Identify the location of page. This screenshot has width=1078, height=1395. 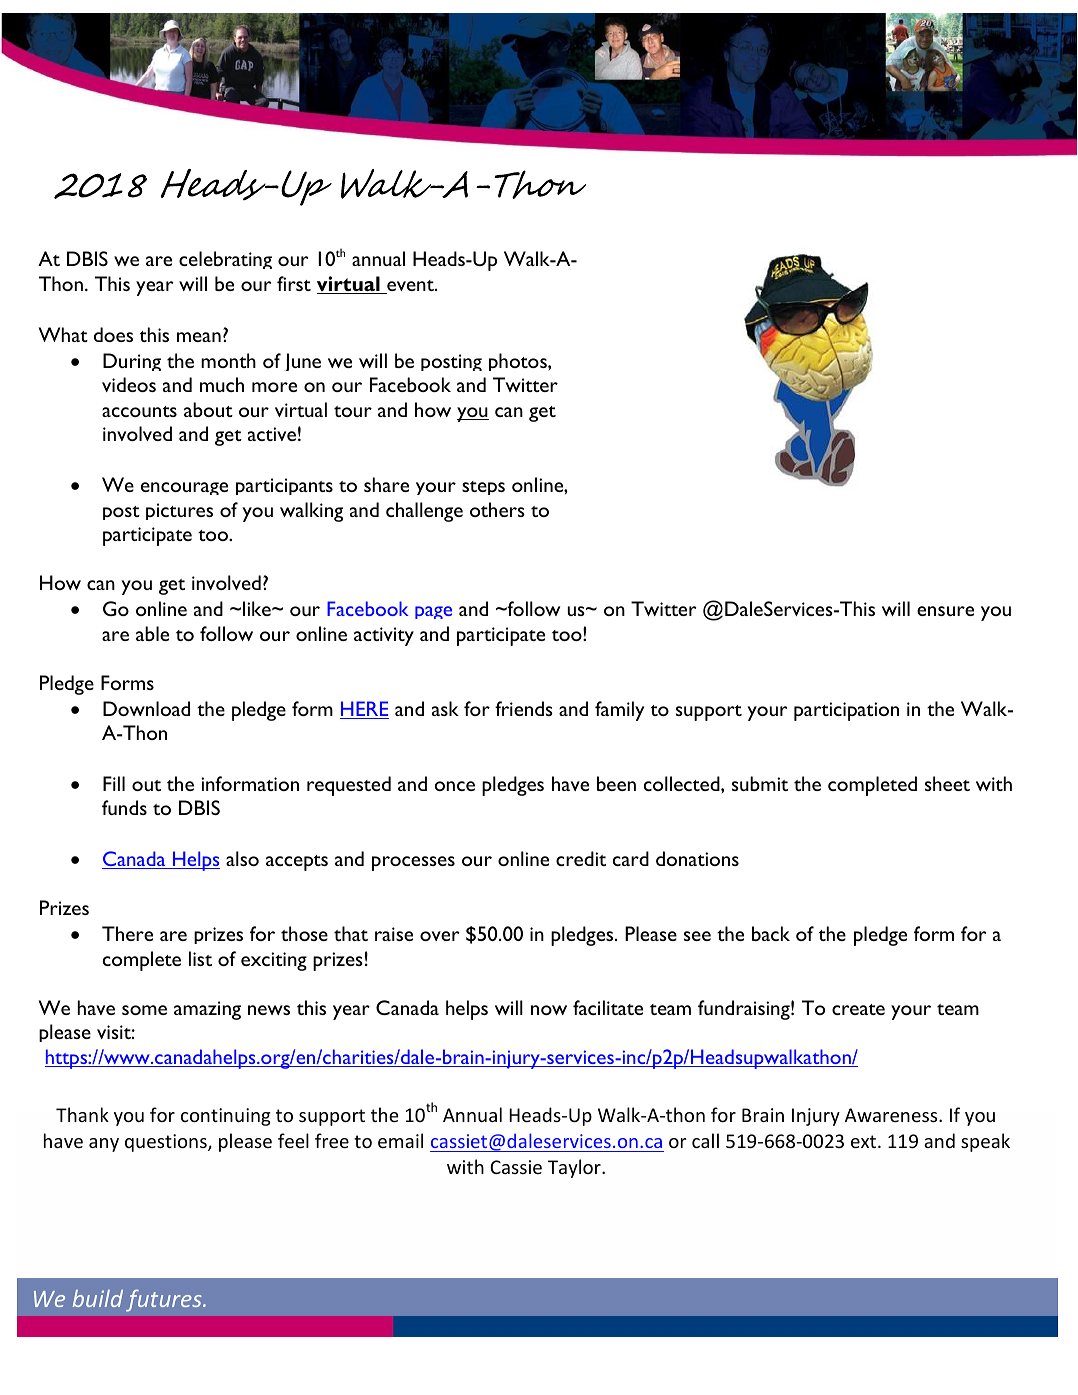
(433, 612).
